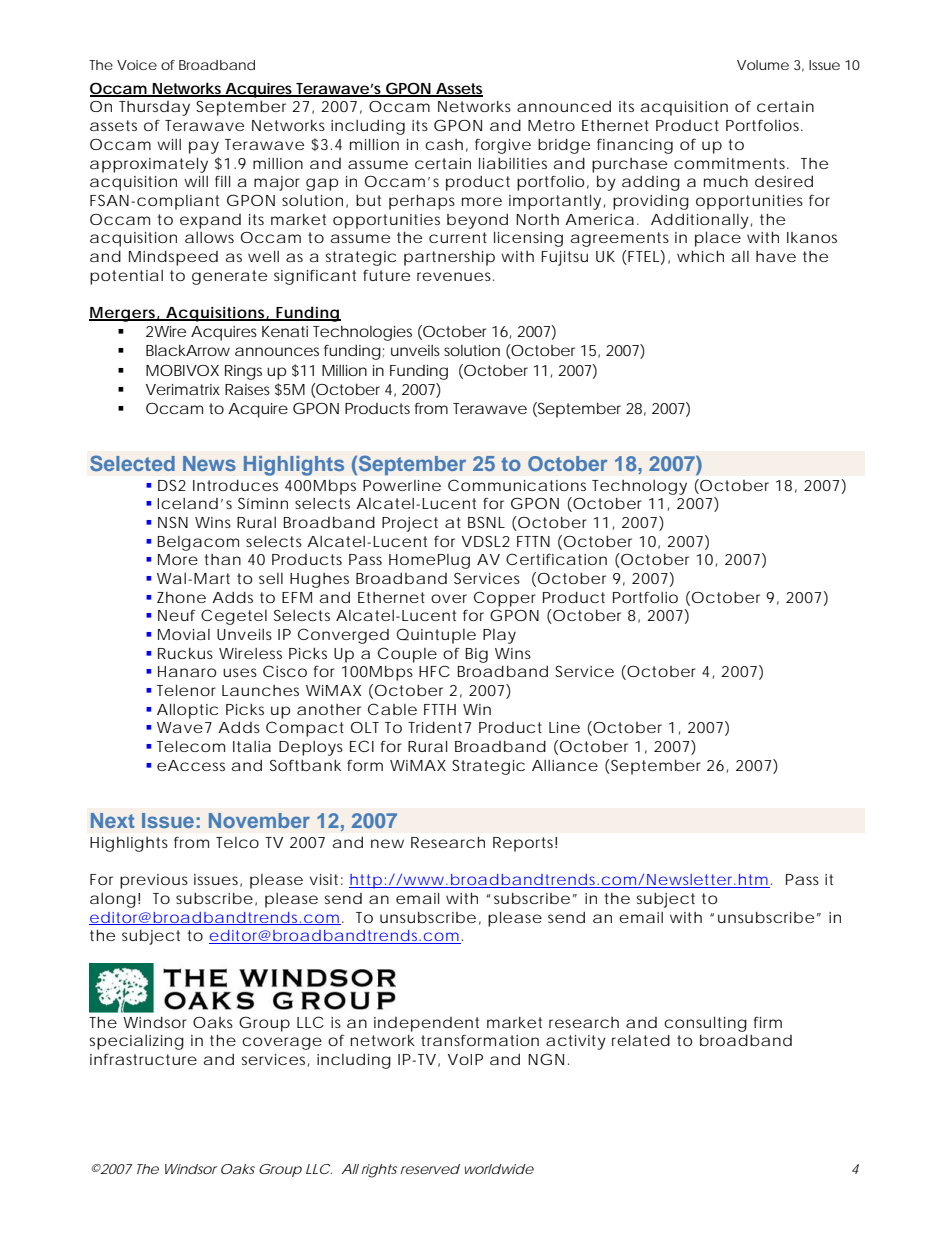 The width and height of the screenshot is (952, 1233). I want to click on independent, so click(426, 1024).
